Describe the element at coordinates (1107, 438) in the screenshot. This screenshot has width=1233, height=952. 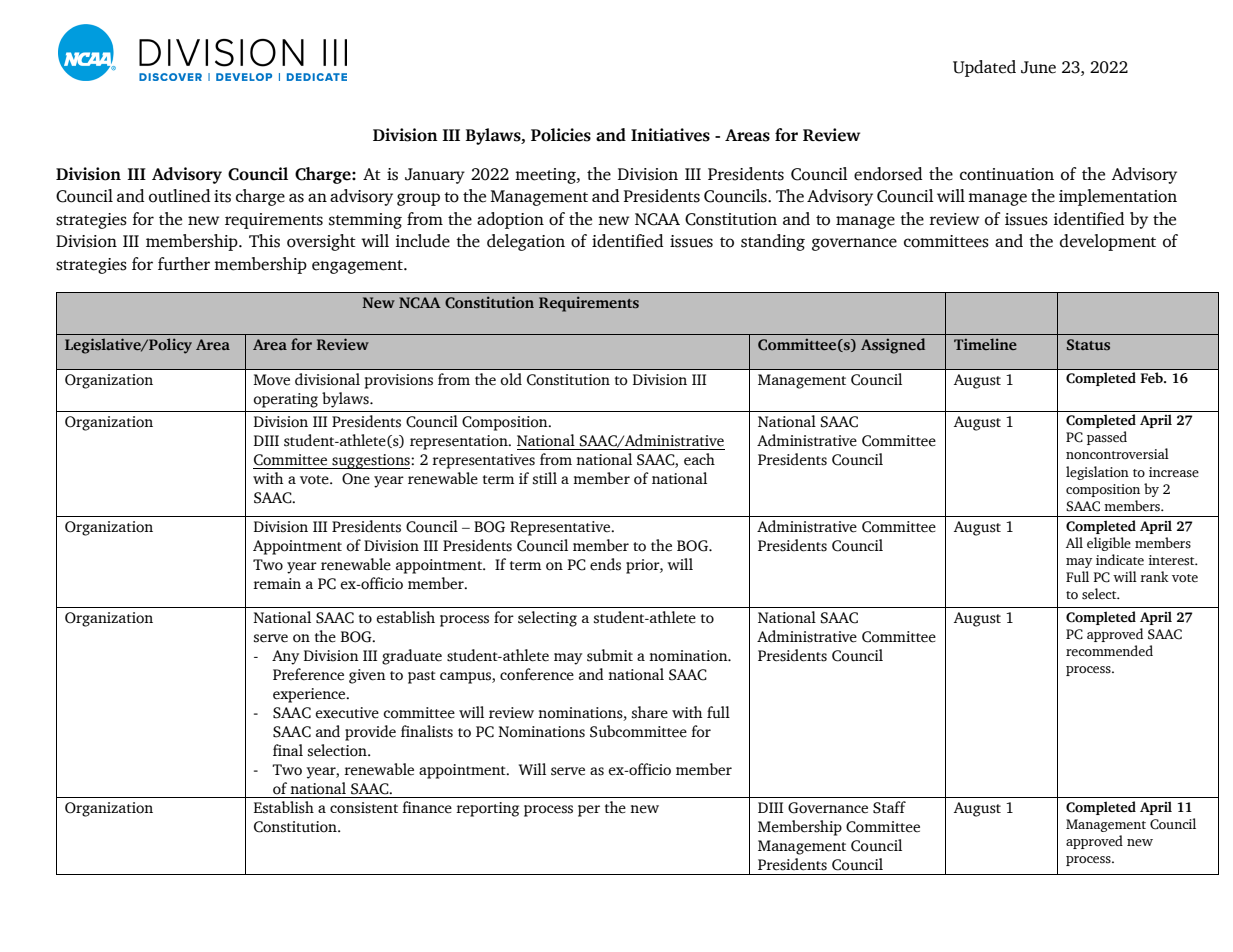
I see `passed` at that location.
